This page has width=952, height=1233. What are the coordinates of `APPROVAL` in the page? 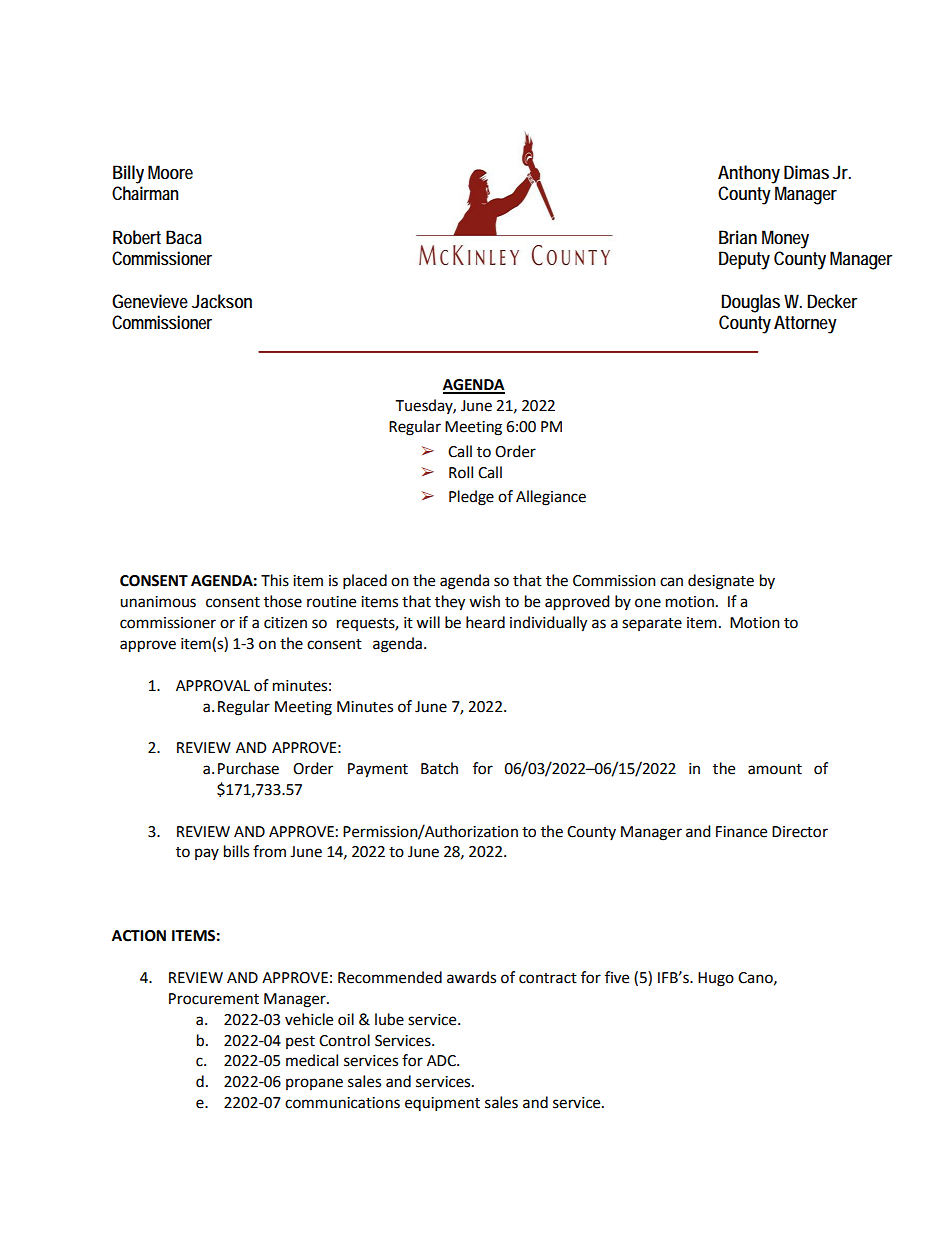 It's located at (213, 686).
